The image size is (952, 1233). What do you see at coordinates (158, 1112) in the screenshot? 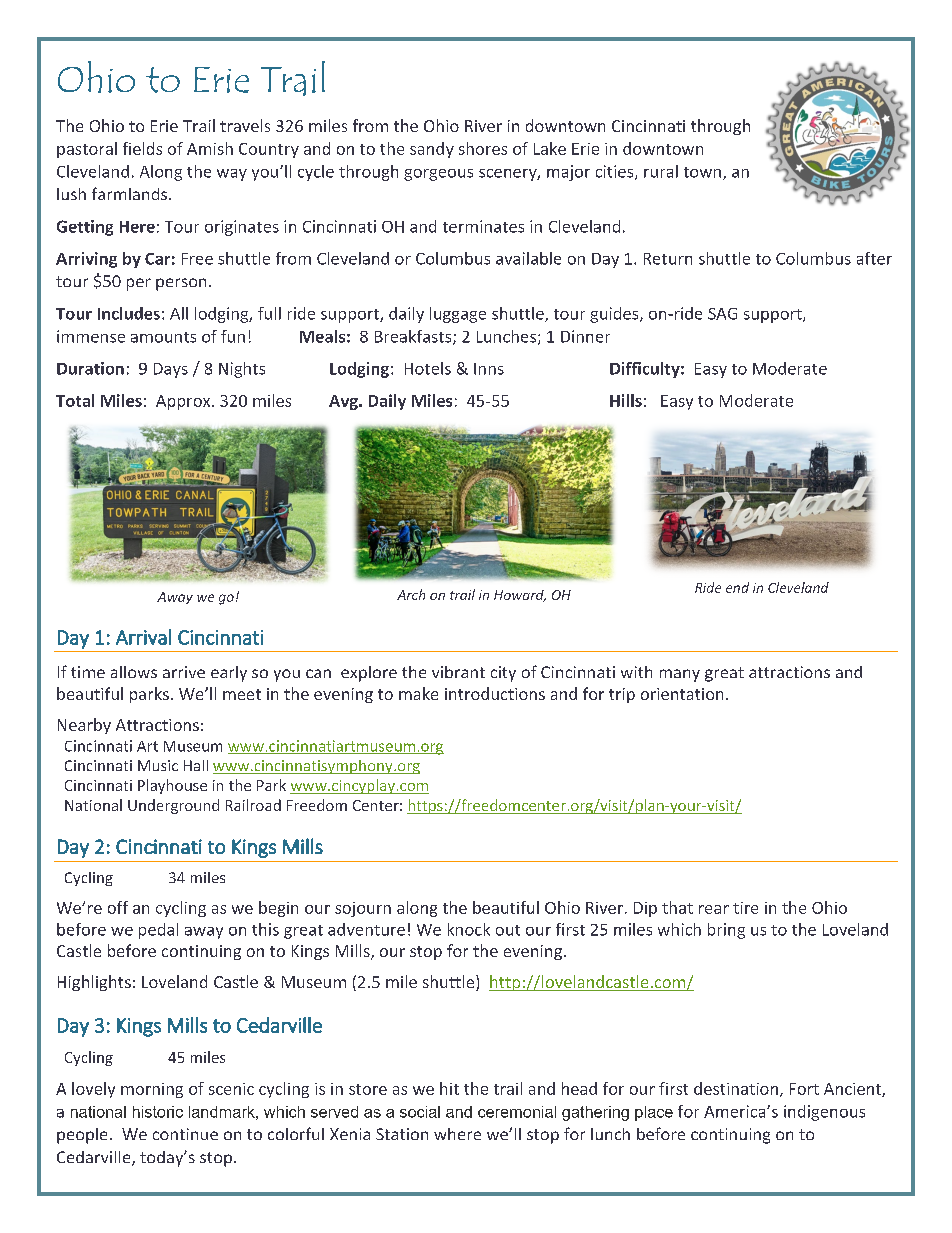
I see `historic` at bounding box center [158, 1112].
